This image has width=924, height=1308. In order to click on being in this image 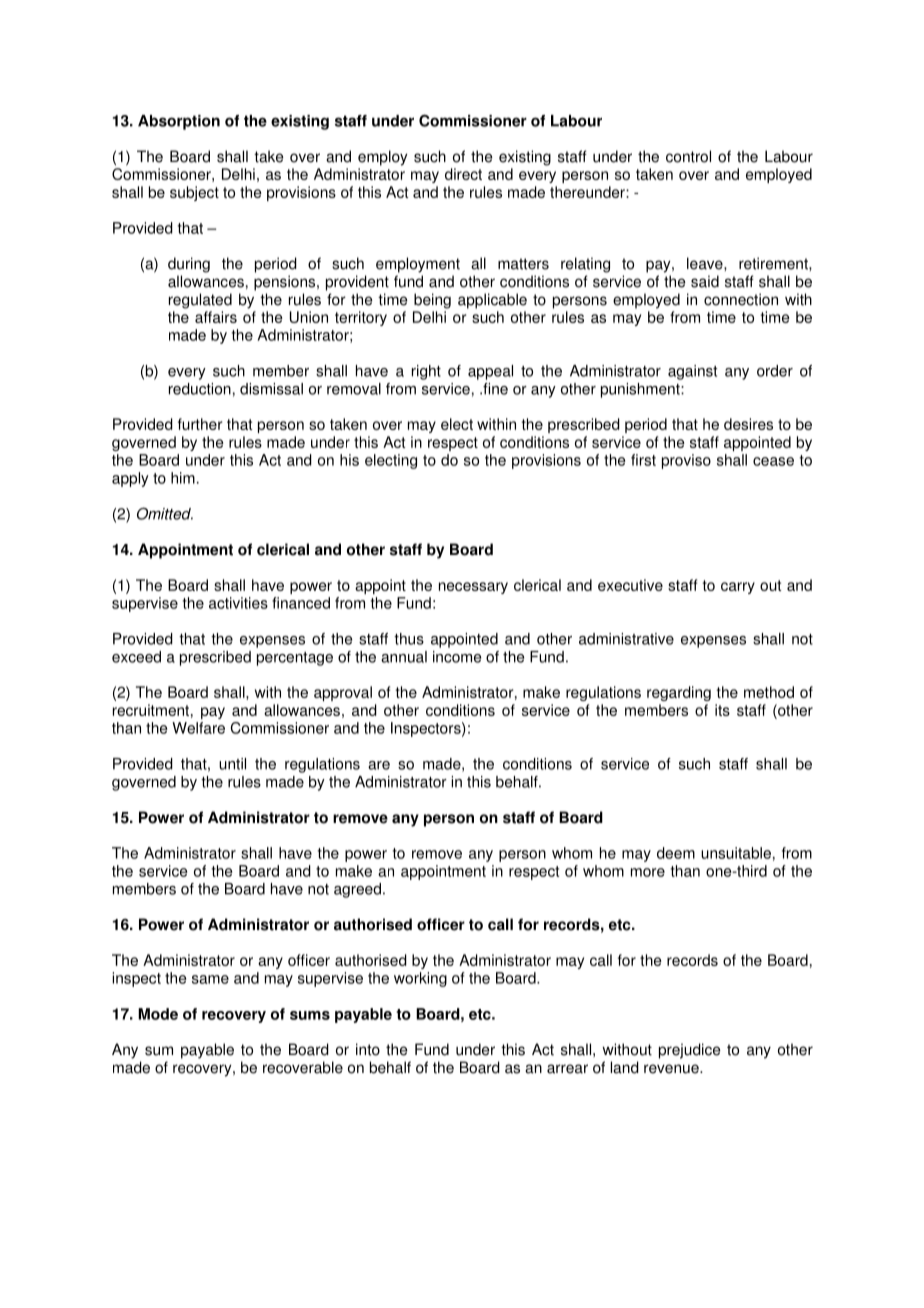, I will do `click(432, 301)`.
